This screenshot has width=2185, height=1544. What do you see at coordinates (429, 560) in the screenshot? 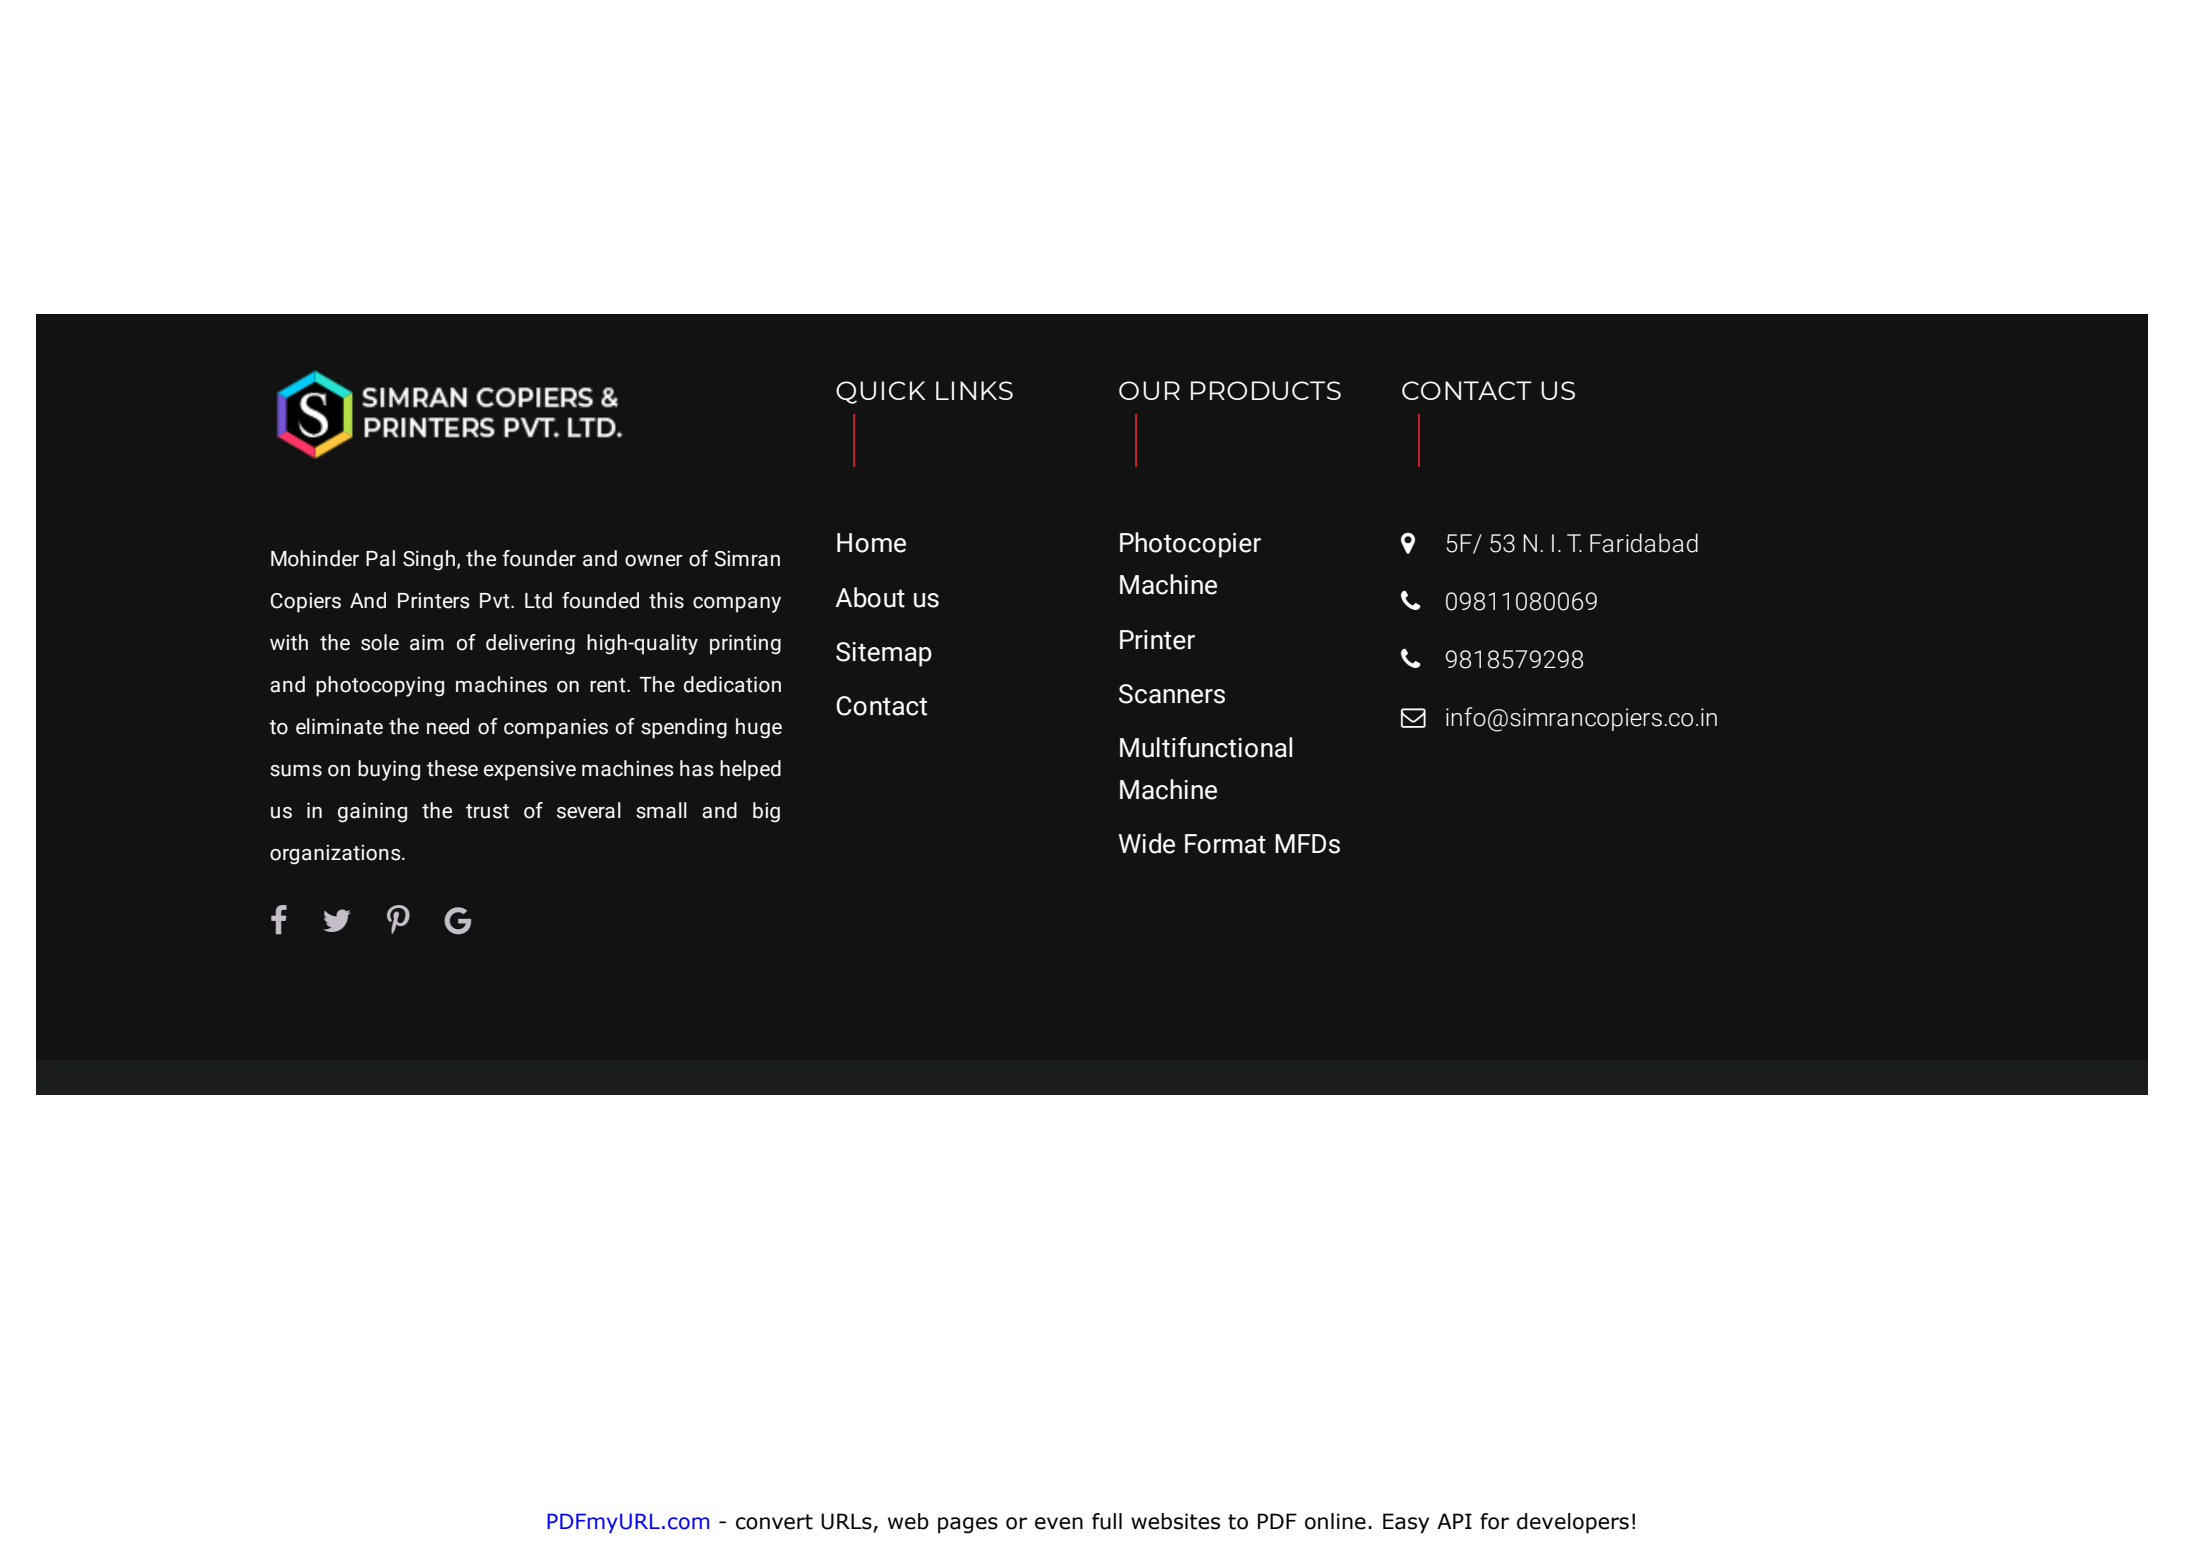
I see `Singh` at bounding box center [429, 560].
